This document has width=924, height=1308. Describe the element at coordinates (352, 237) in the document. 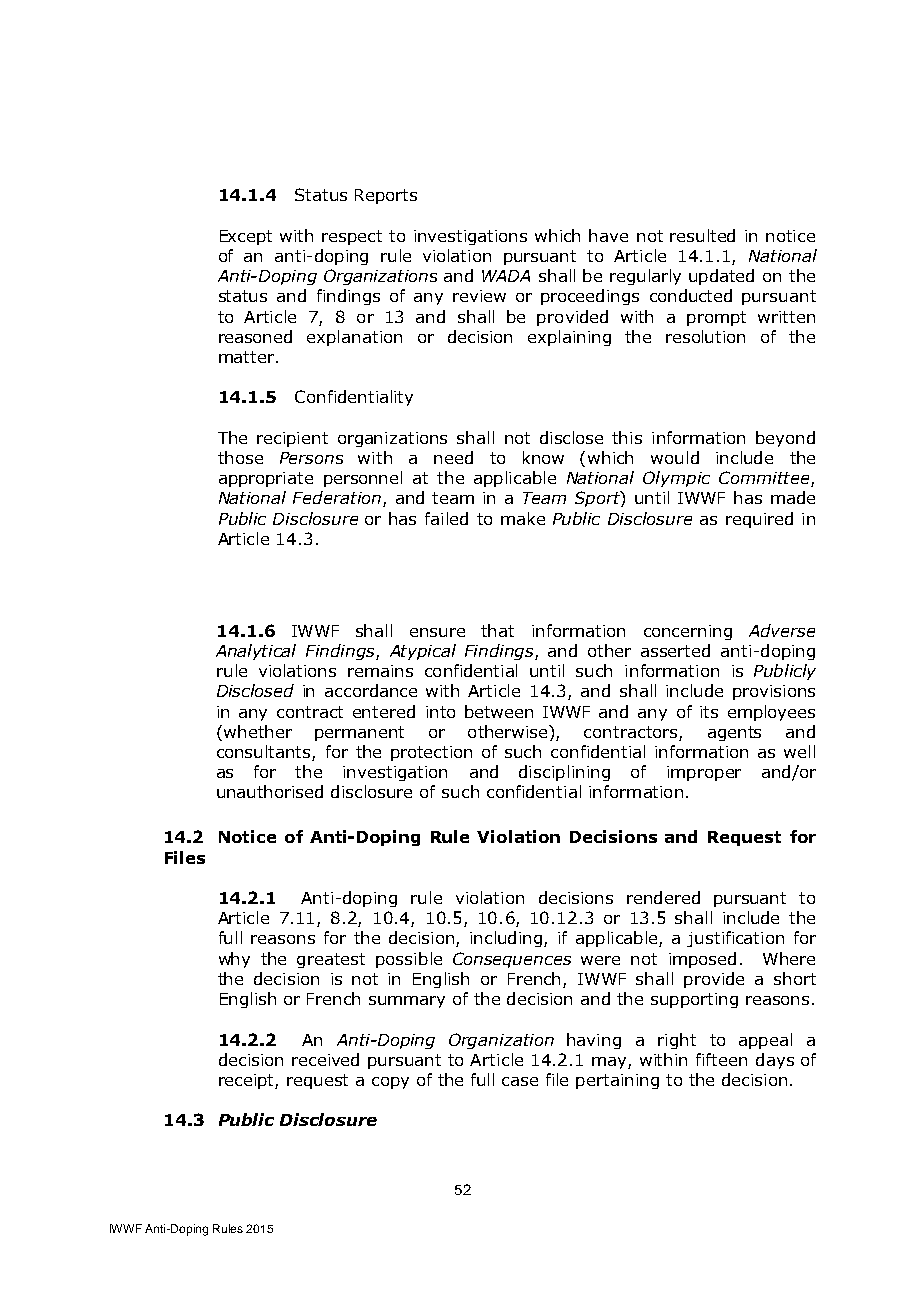

I see `respect` at that location.
